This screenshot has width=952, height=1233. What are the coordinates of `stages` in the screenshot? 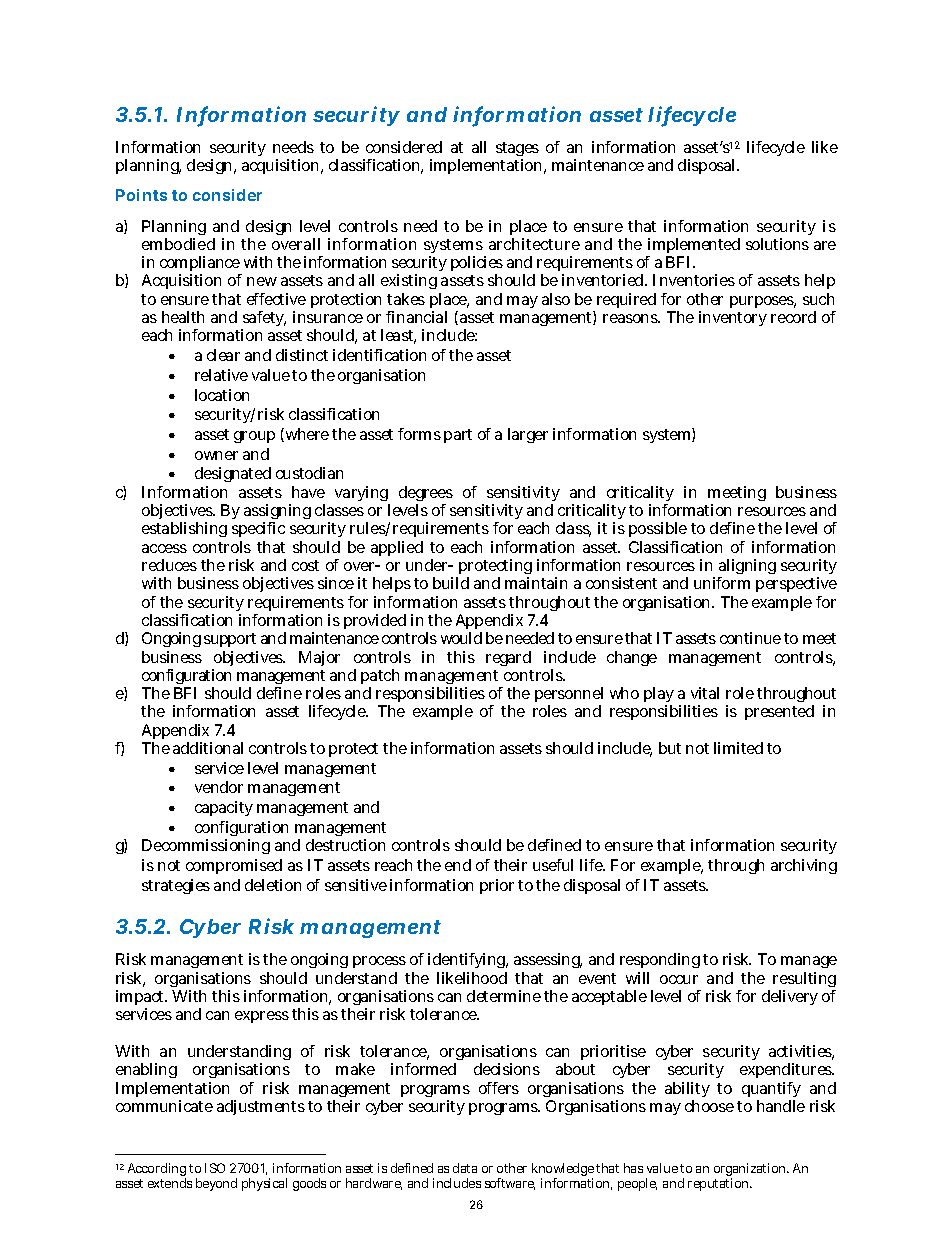 It's located at (517, 151).
